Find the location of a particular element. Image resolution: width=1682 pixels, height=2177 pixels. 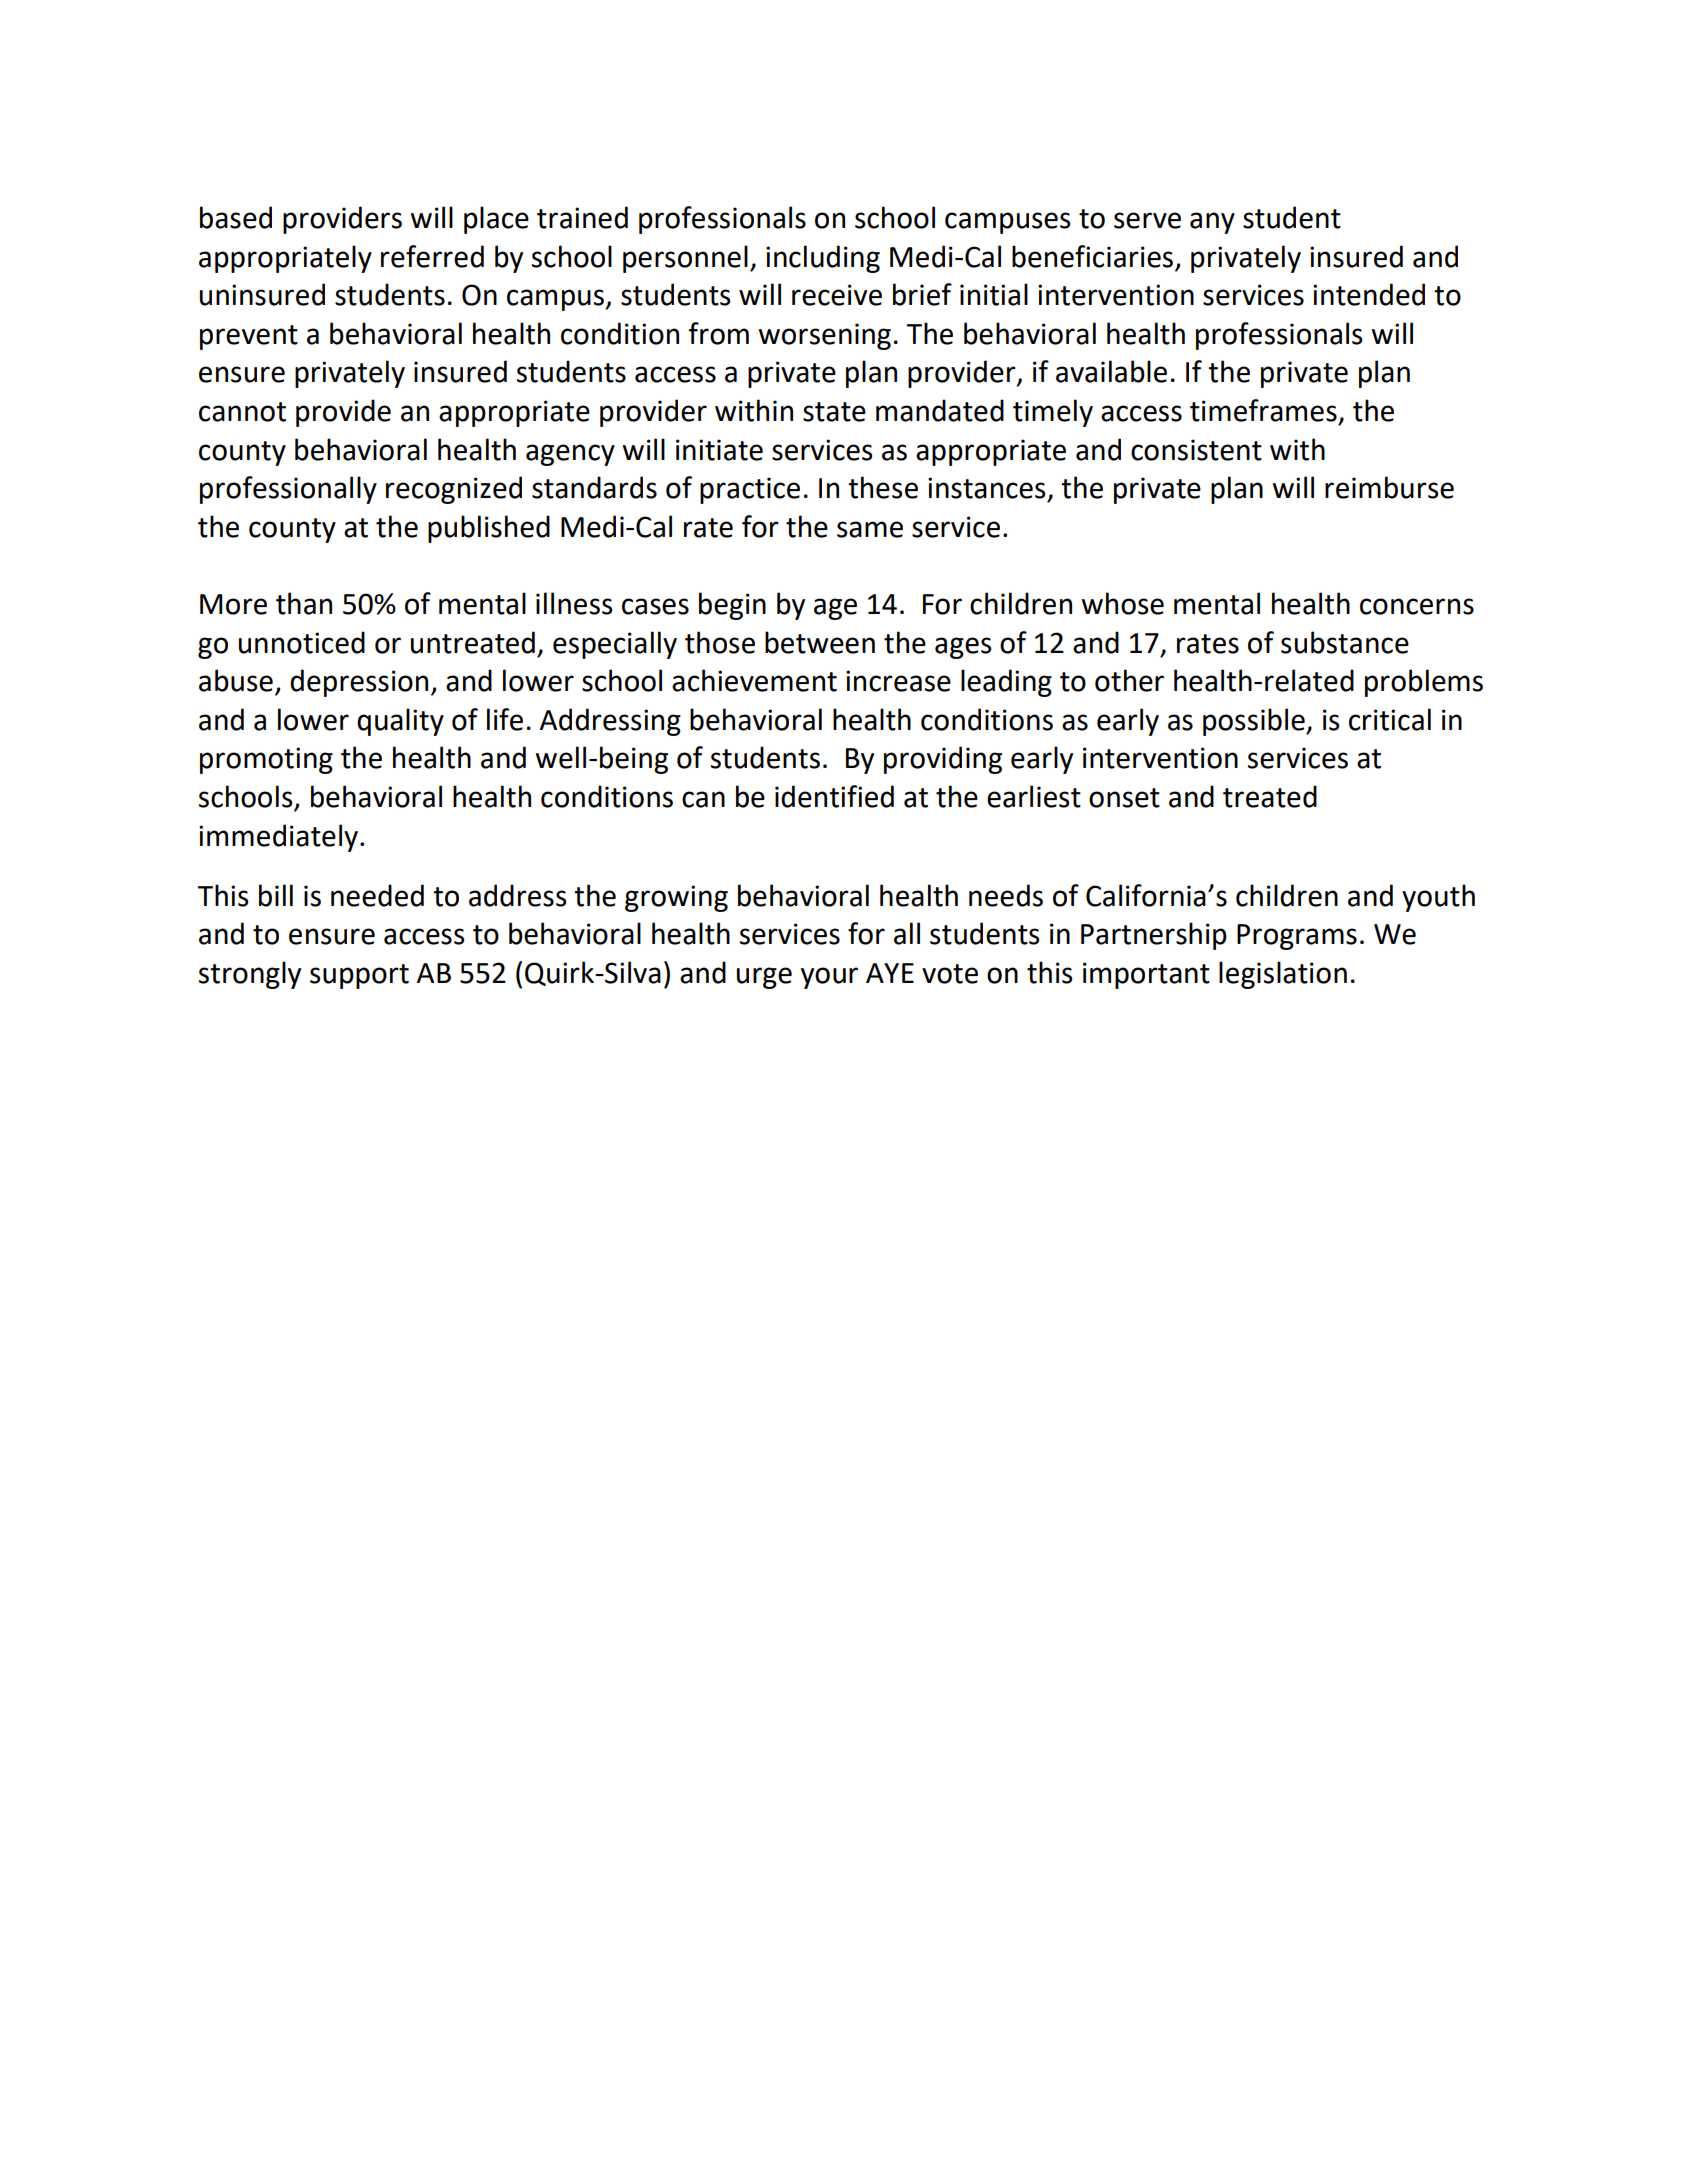

any is located at coordinates (1212, 223).
